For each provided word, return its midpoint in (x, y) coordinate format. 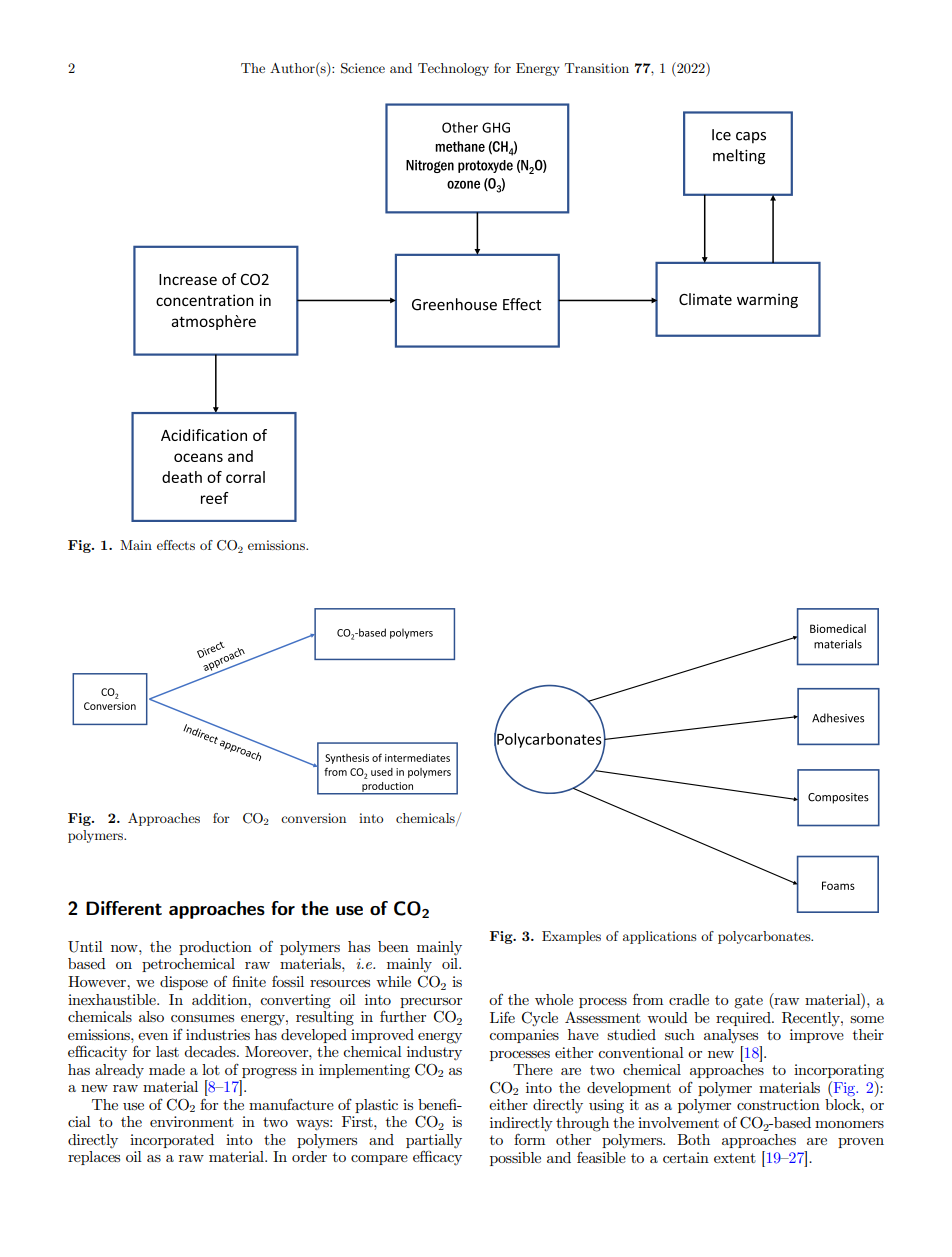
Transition (597, 68)
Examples (571, 937)
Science (363, 68)
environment (192, 1121)
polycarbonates (765, 937)
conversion (313, 818)
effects (176, 545)
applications (660, 937)
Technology (453, 69)
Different (124, 908)
